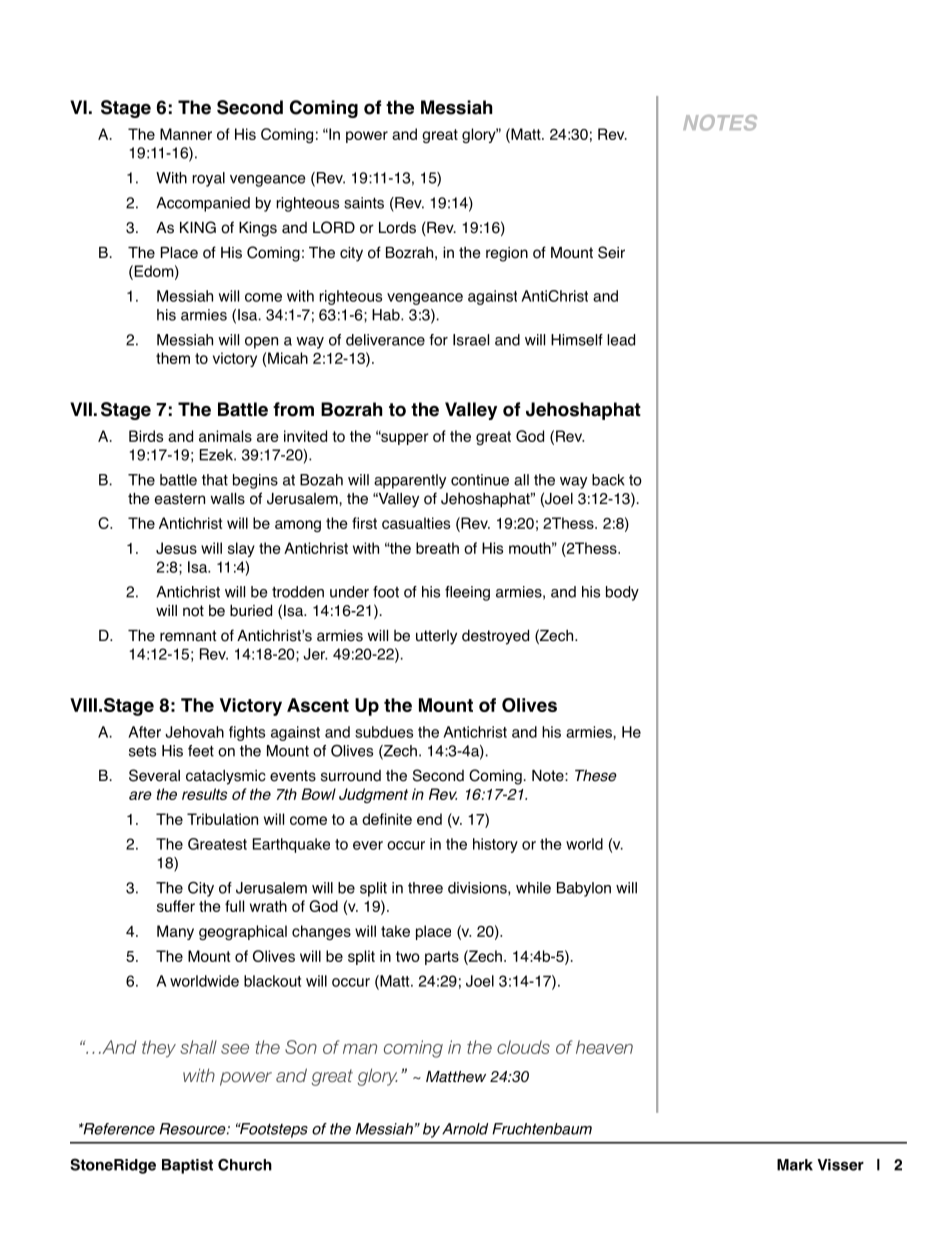 The width and height of the document is (952, 1233). Describe the element at coordinates (465, 1129) in the document. I see `Arnold` at that location.
